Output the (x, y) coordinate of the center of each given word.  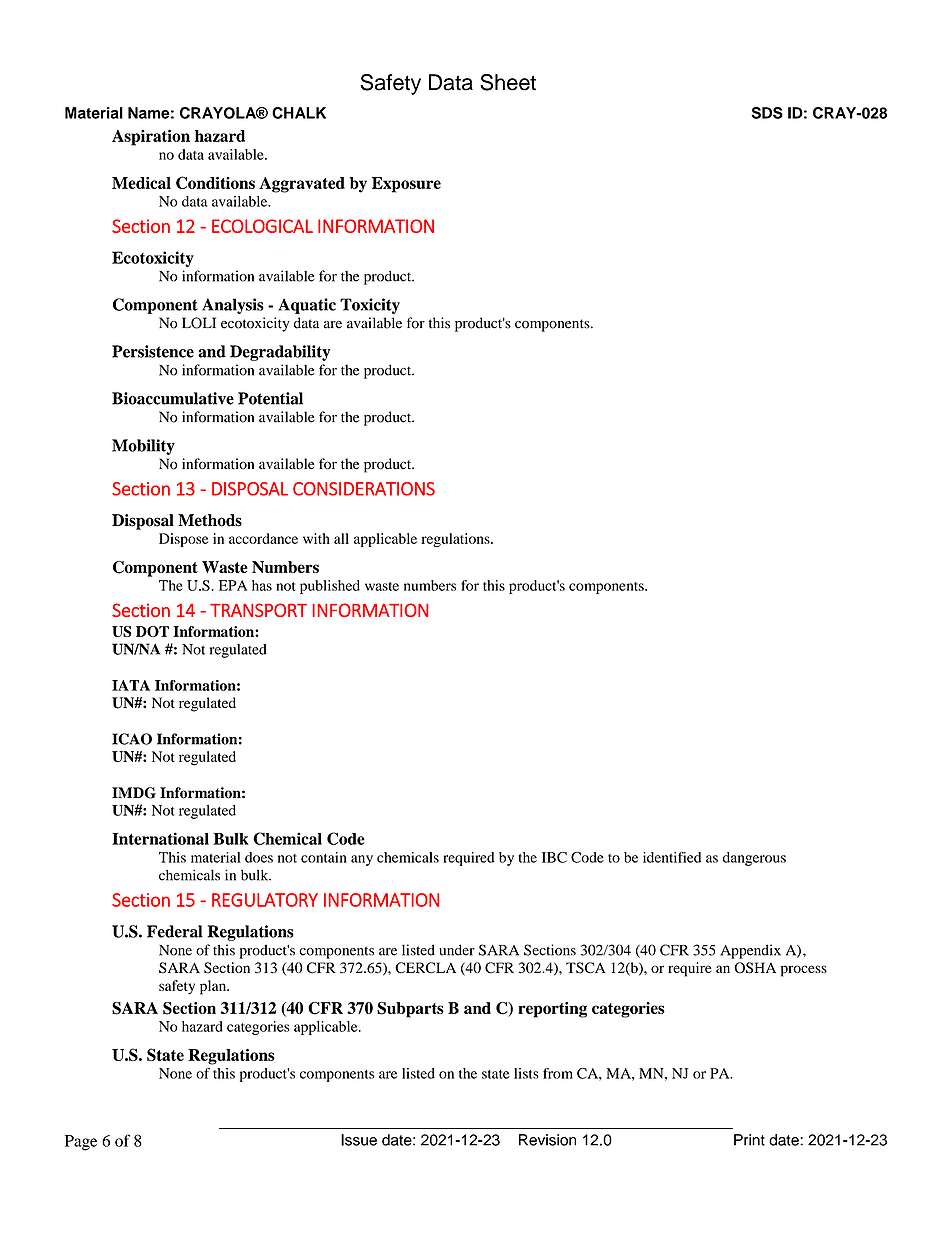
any (362, 860)
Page (81, 1143)
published (330, 587)
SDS (767, 113)
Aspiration (151, 137)
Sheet (508, 82)
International (160, 838)
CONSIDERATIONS (364, 489)
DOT (152, 631)
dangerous (754, 859)
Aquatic (307, 306)
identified (672, 857)
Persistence (153, 351)
